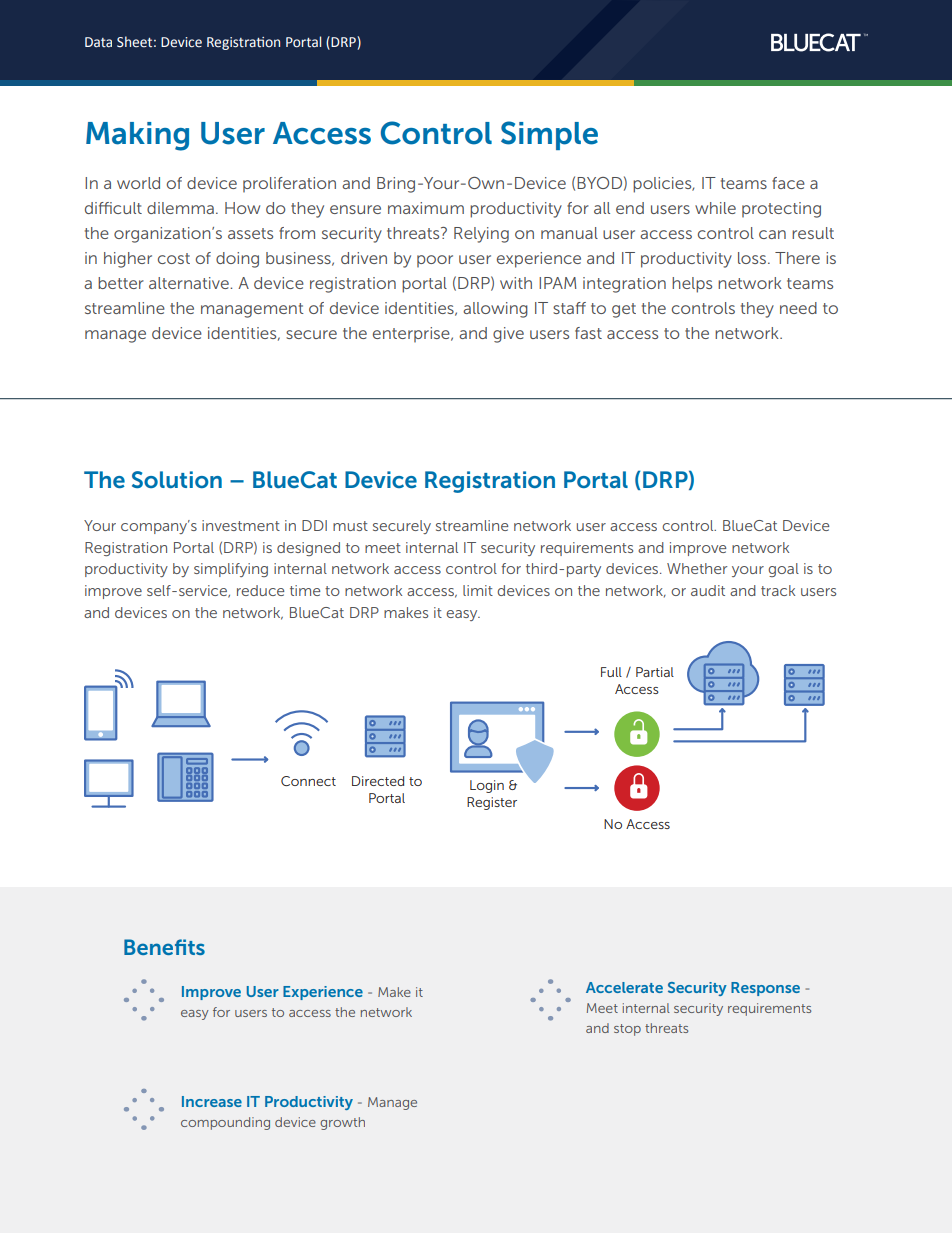 Image resolution: width=952 pixels, height=1233 pixels. What do you see at coordinates (708, 590) in the screenshot?
I see `audit` at bounding box center [708, 590].
